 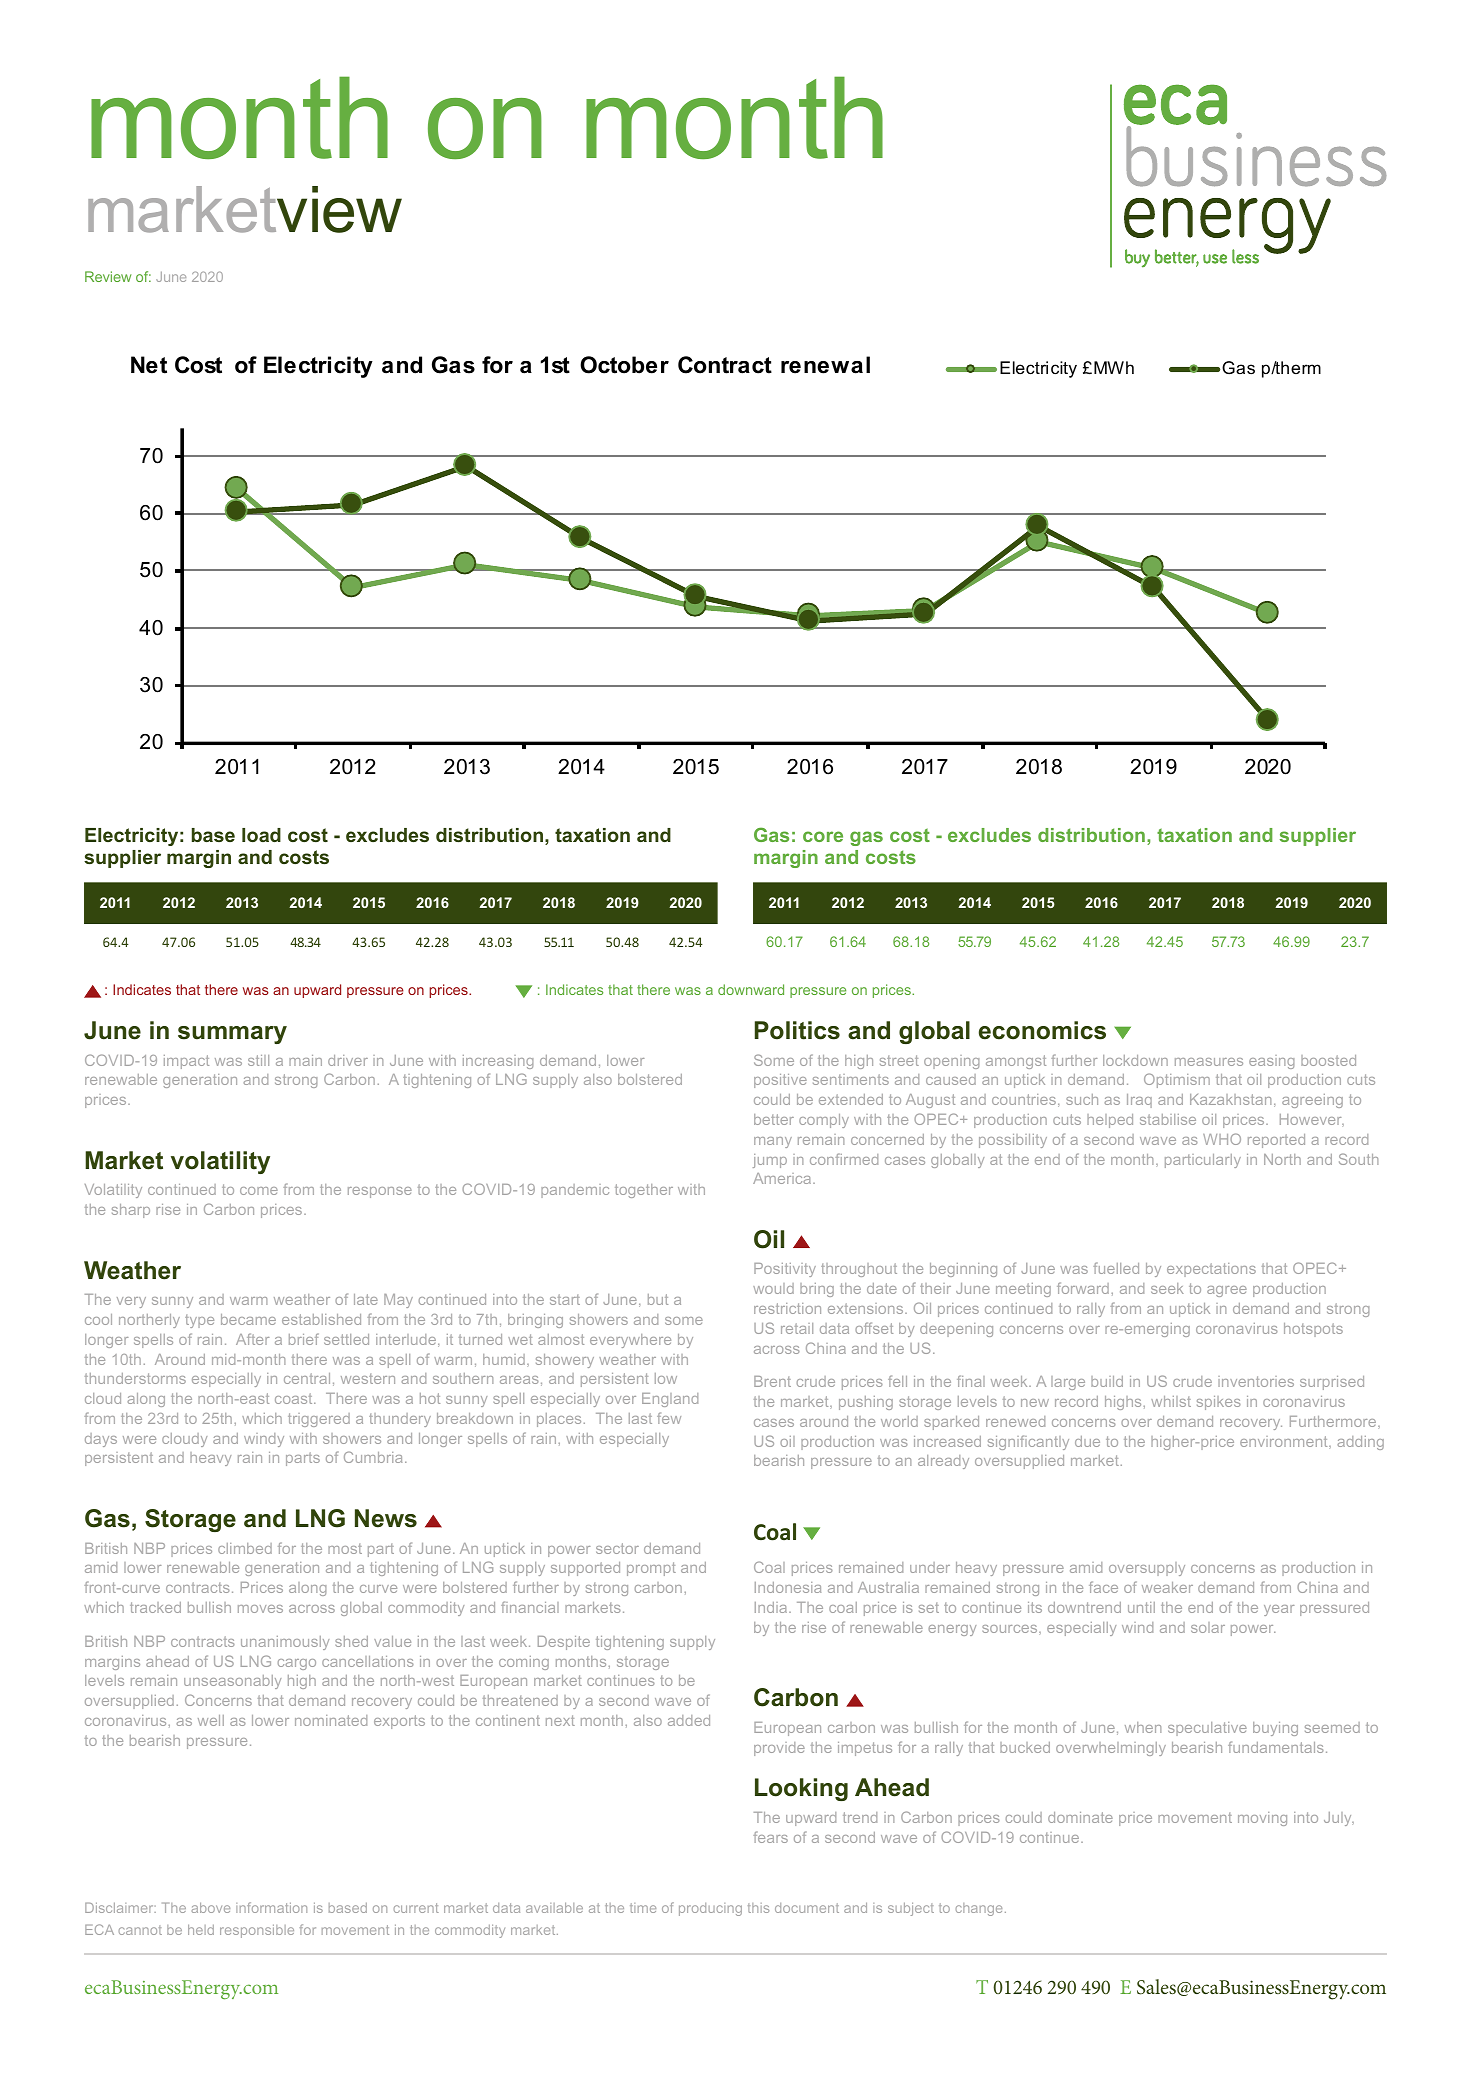 What do you see at coordinates (1230, 1099) in the screenshot?
I see `Kazakhstan` at bounding box center [1230, 1099].
